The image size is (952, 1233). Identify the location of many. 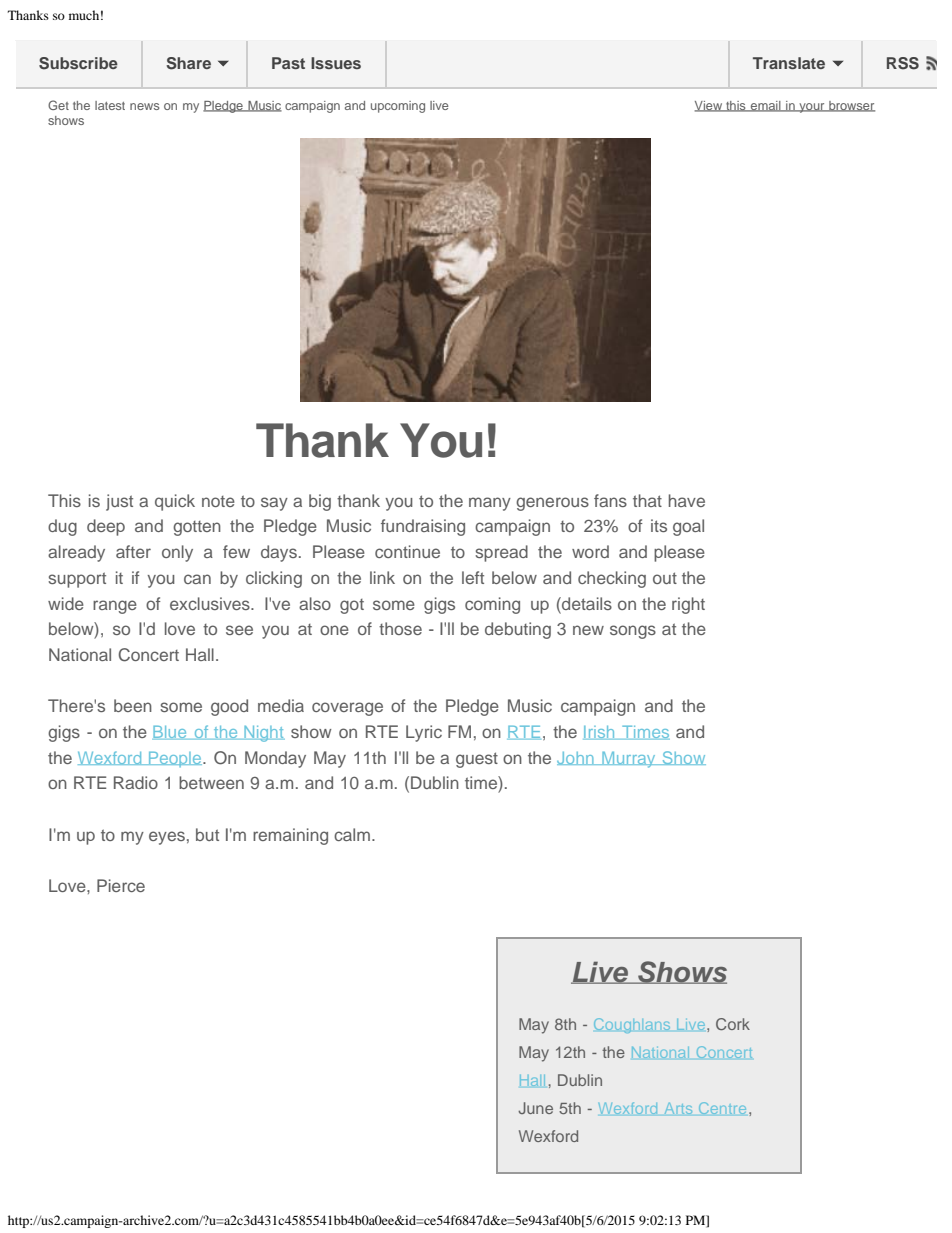
(490, 504).
